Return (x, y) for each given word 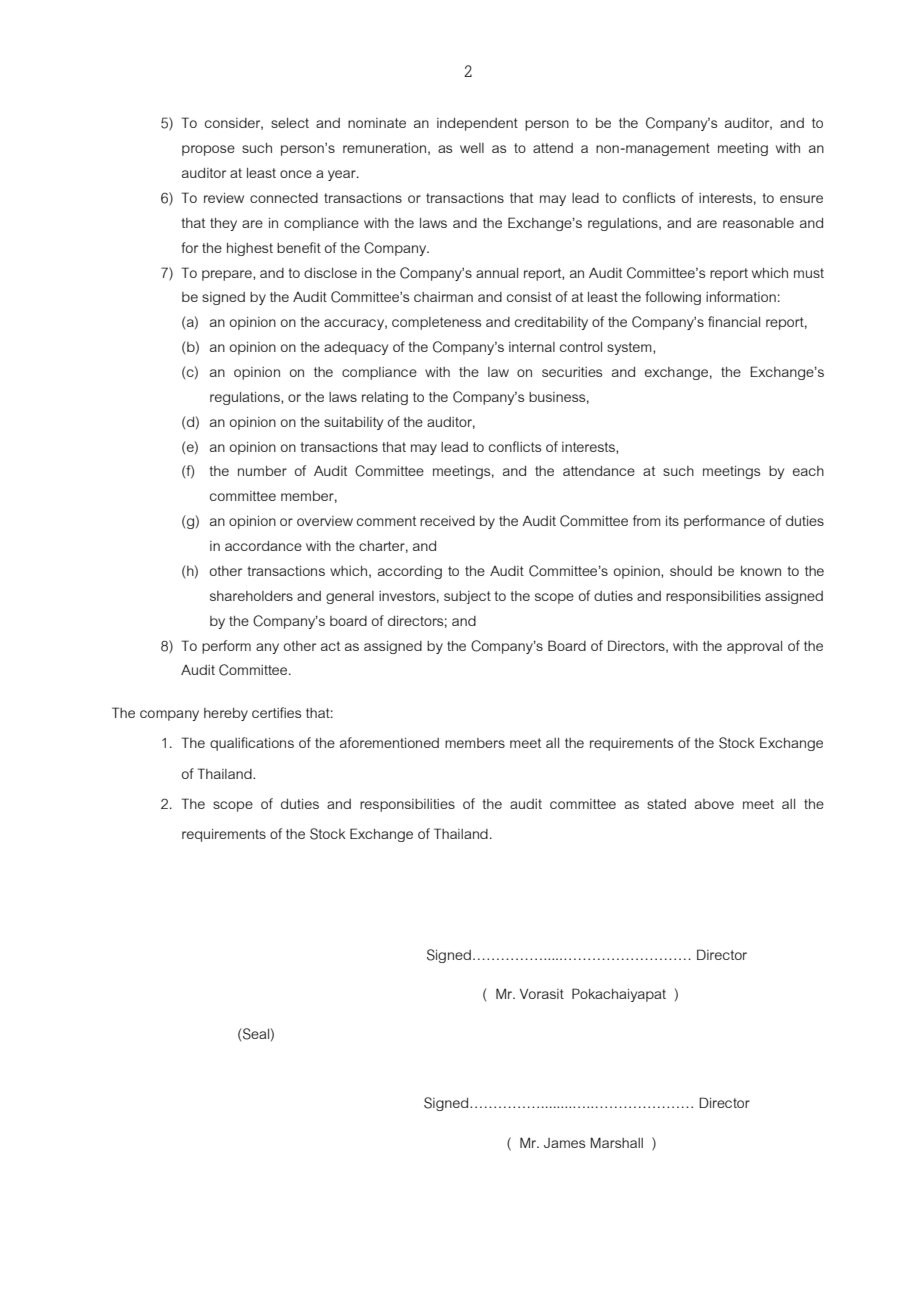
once (296, 174)
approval (754, 647)
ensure (801, 199)
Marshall (616, 1142)
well (472, 148)
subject (467, 597)
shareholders (251, 596)
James (564, 1143)
